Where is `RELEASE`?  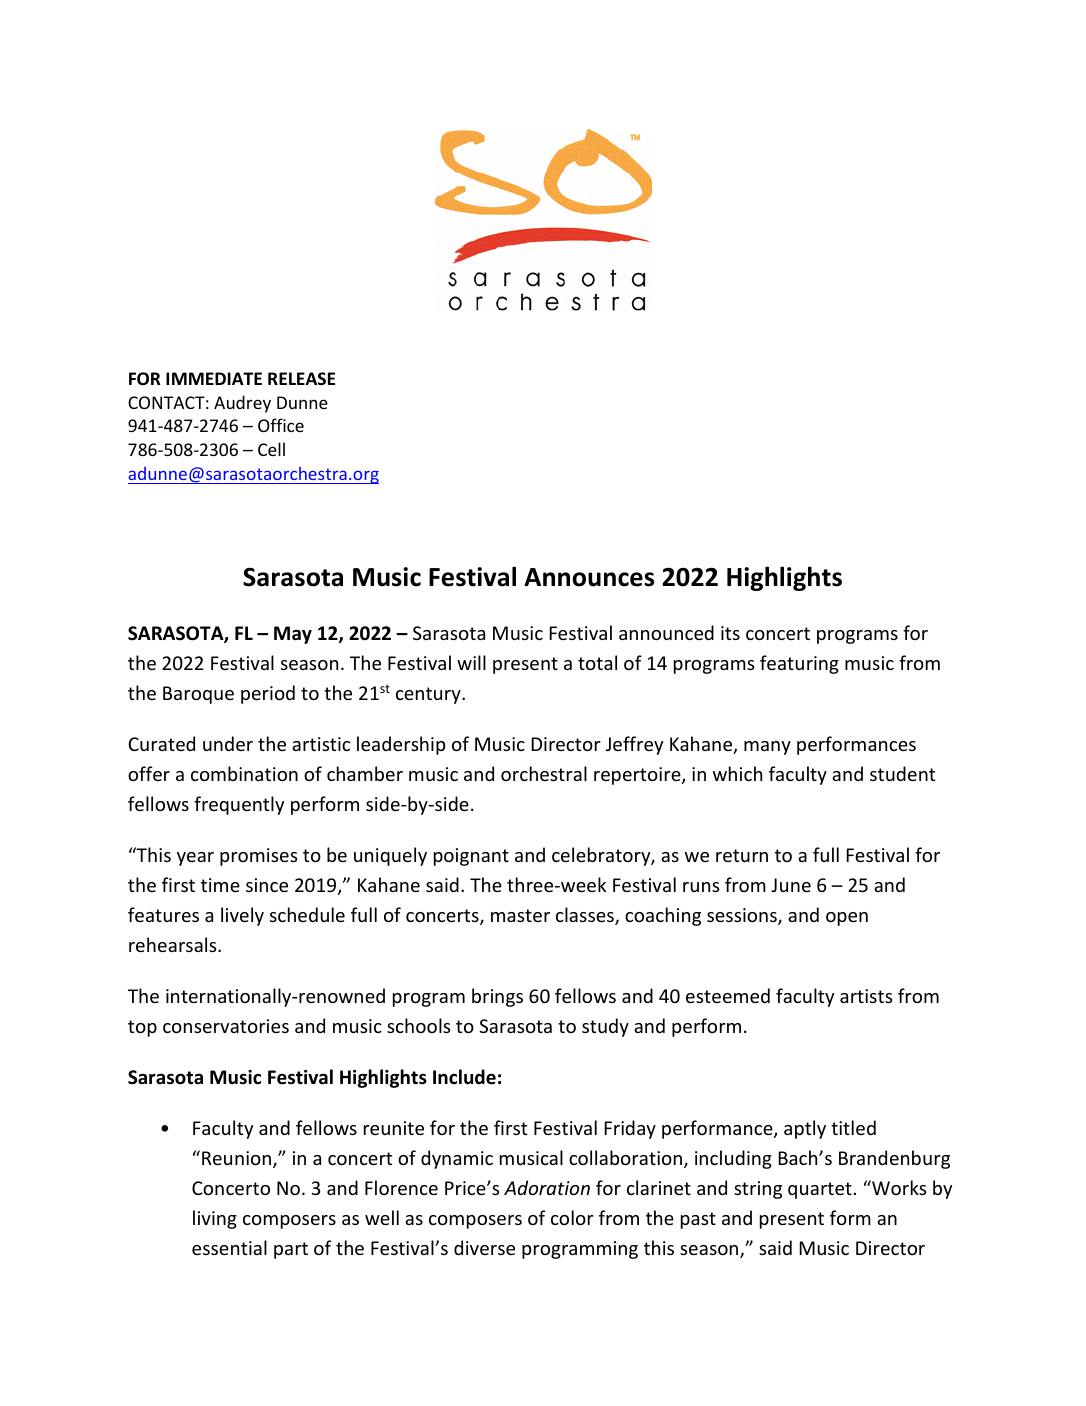
RELEASE is located at coordinates (301, 378).
